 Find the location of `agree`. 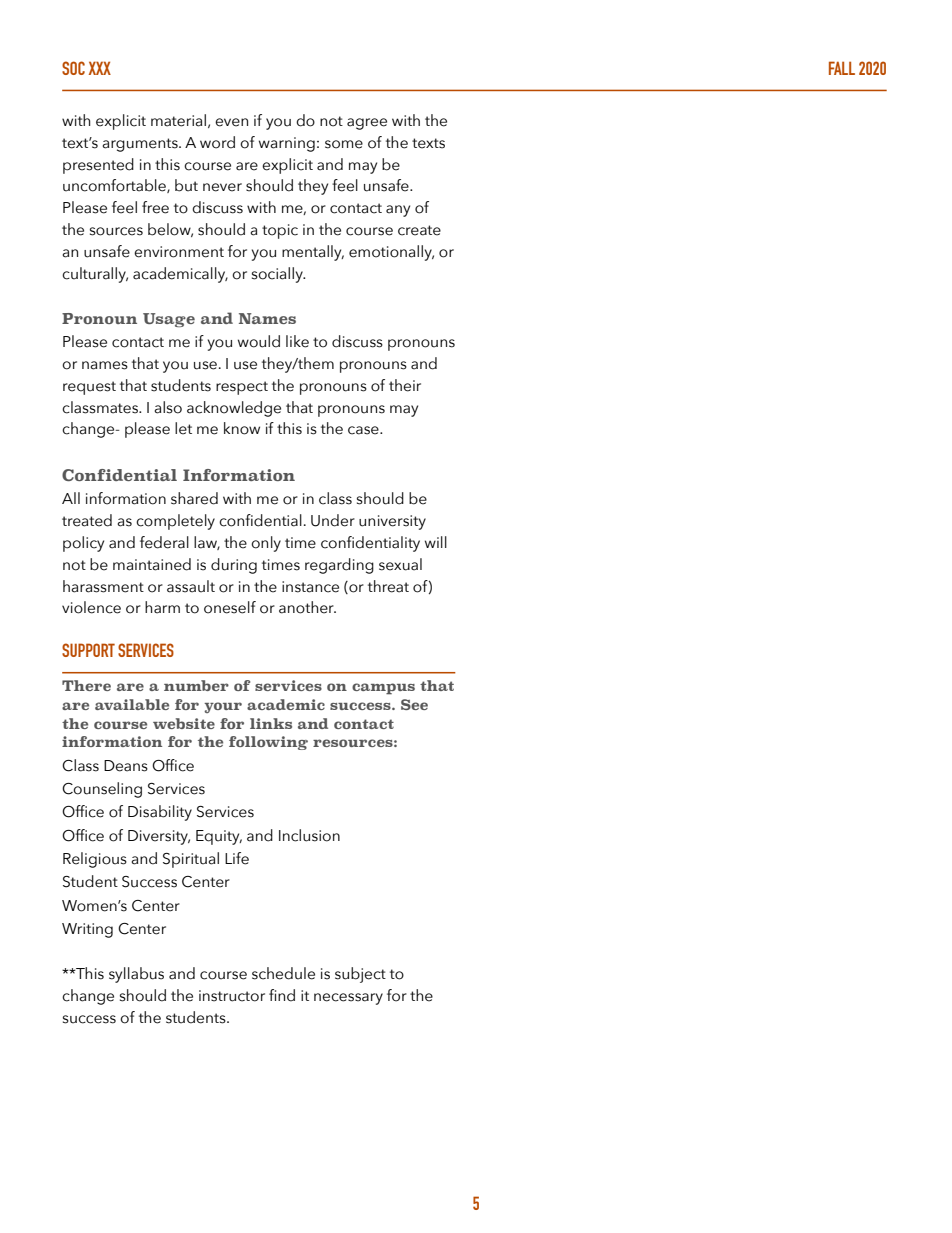

agree is located at coordinates (367, 124).
